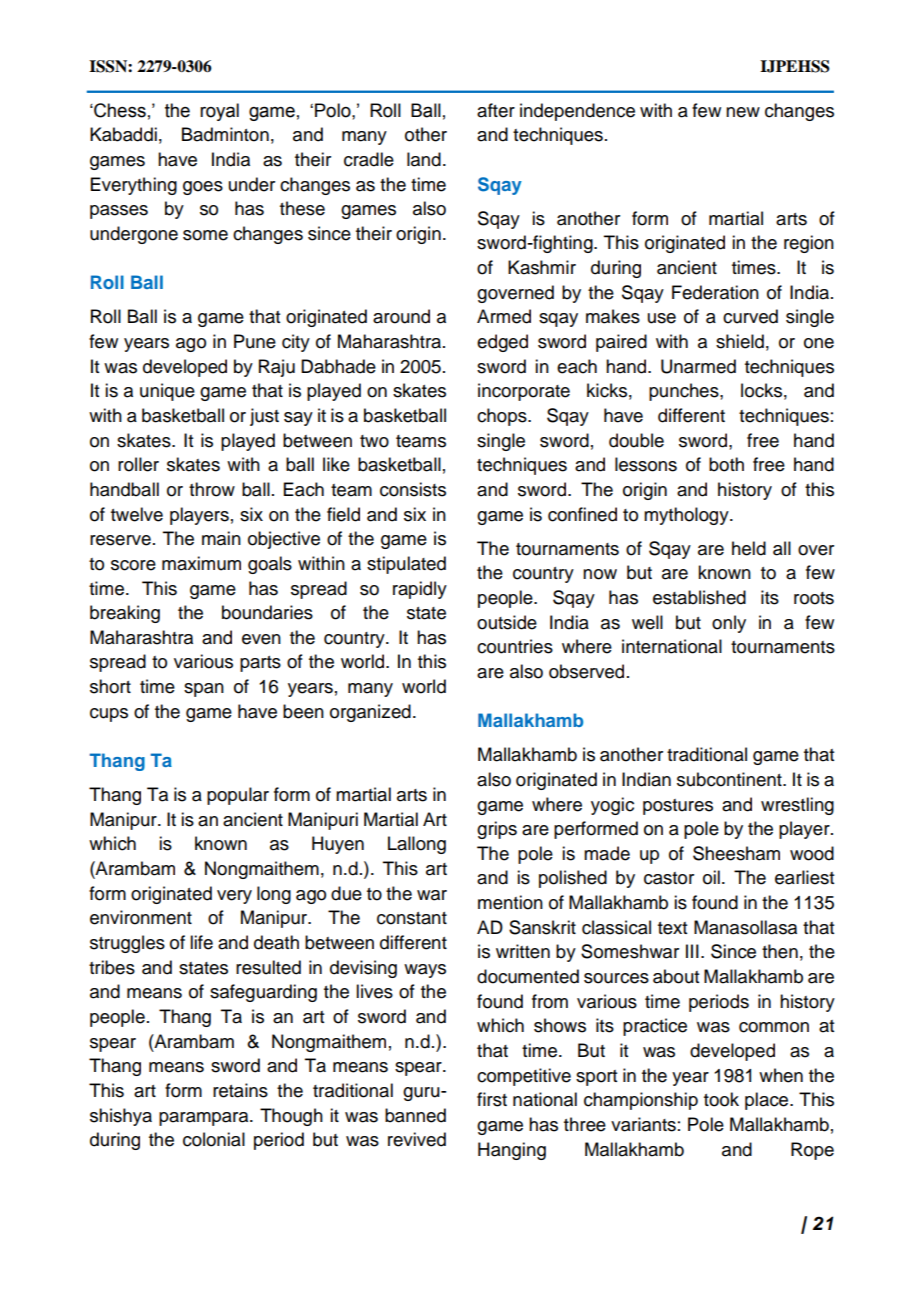  What do you see at coordinates (214, 1139) in the screenshot?
I see `colonial` at bounding box center [214, 1139].
